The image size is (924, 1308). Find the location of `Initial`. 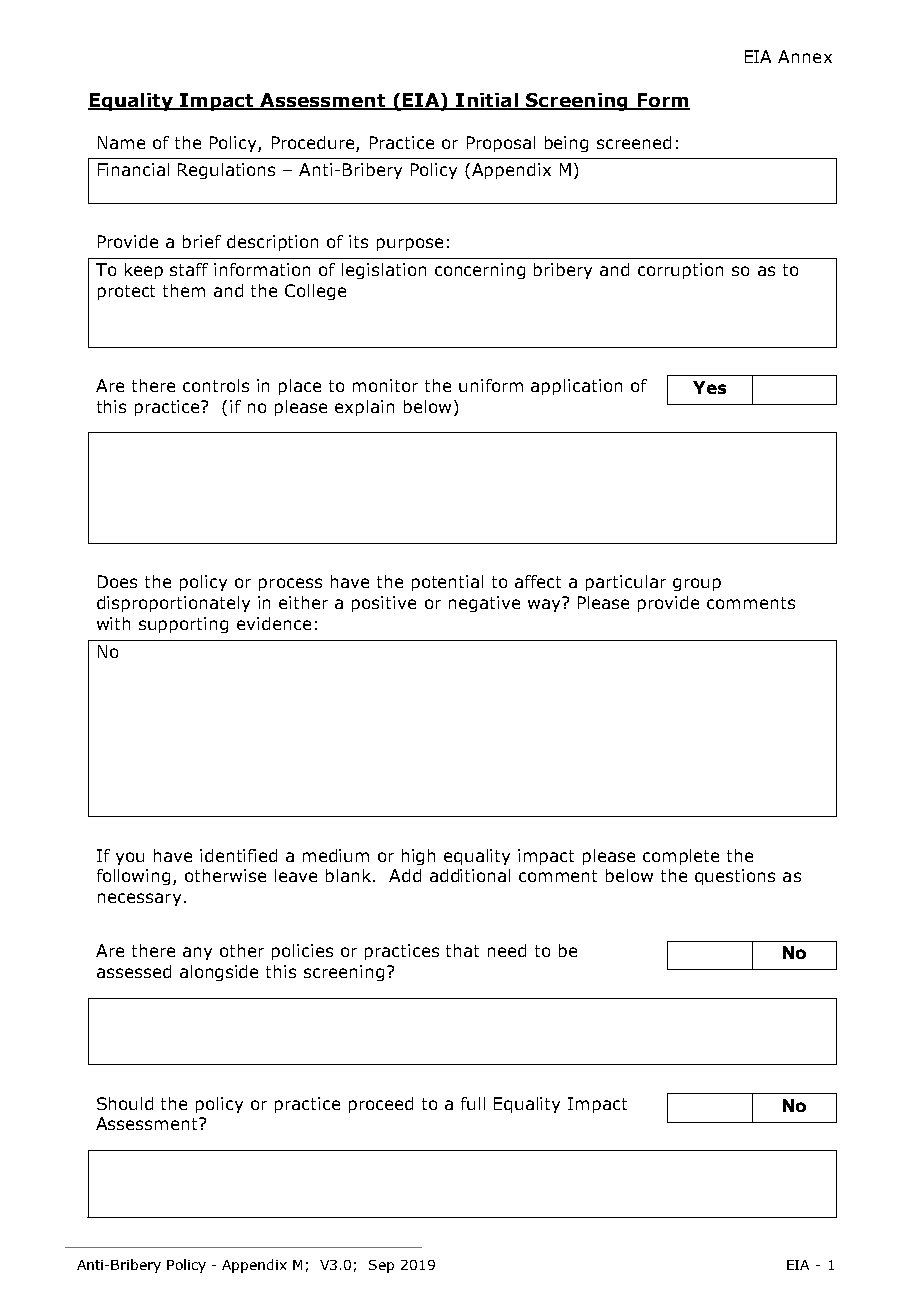

Initial is located at coordinates (487, 101).
